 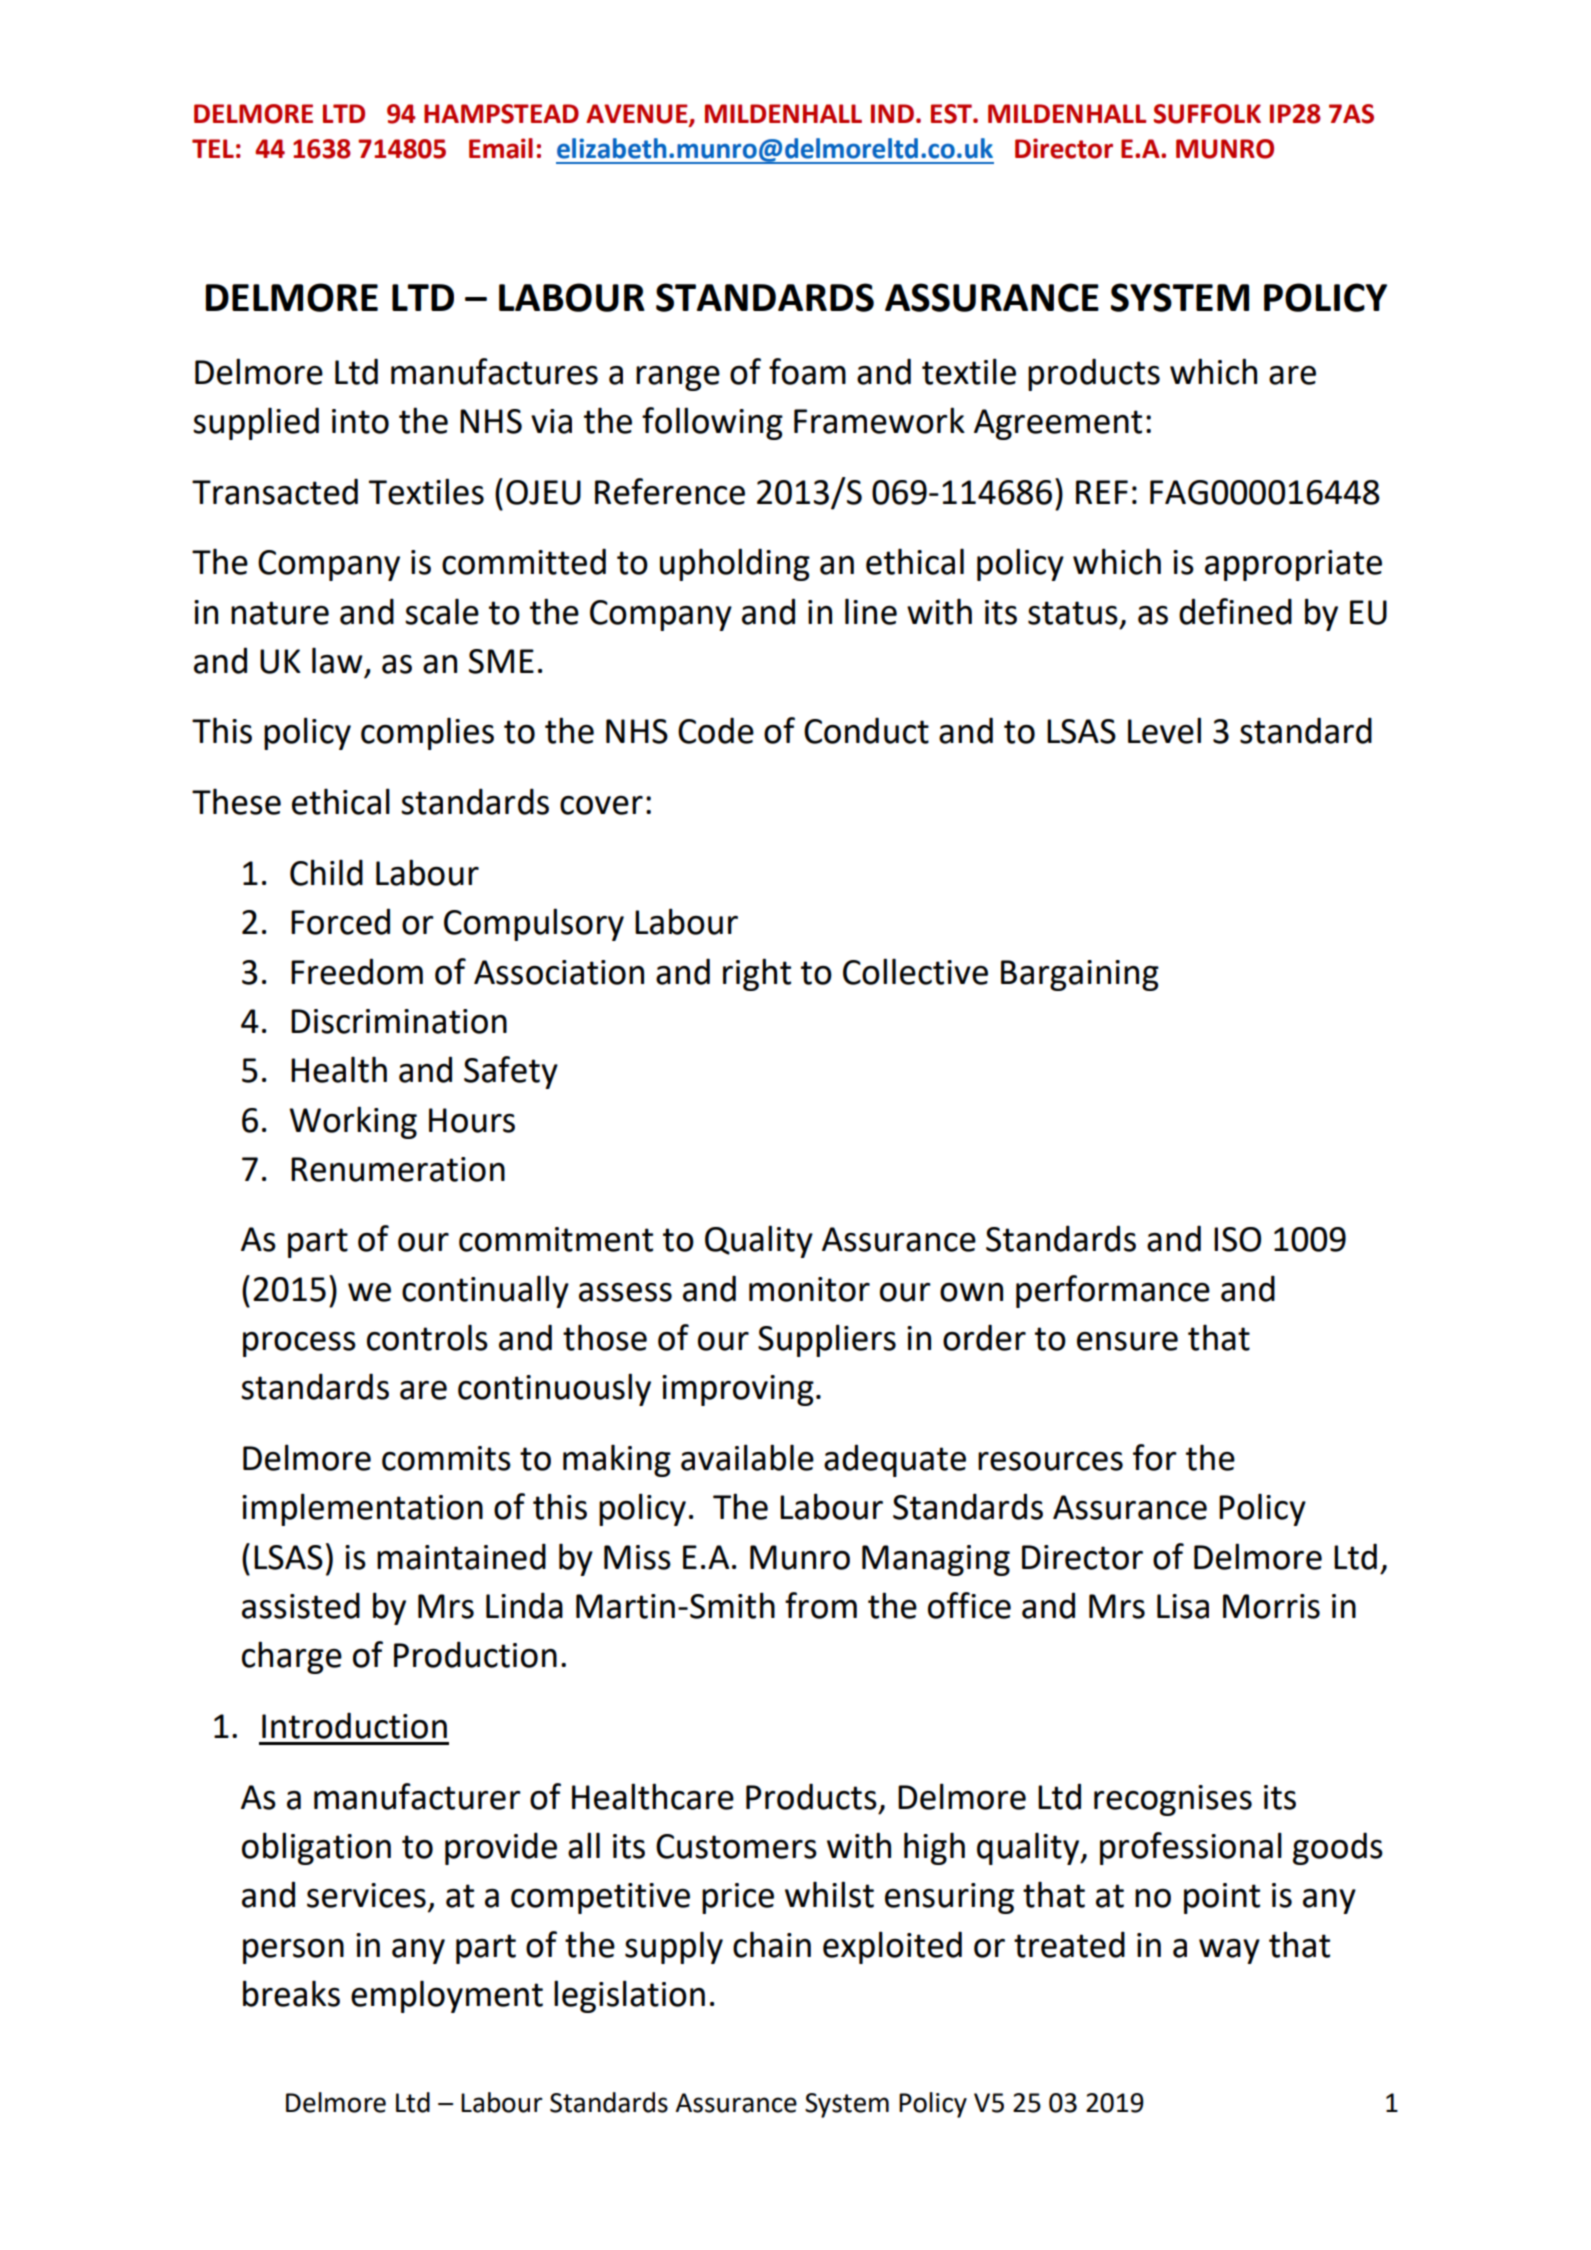 What do you see at coordinates (638, 114) in the screenshot?
I see `AVENUE` at bounding box center [638, 114].
